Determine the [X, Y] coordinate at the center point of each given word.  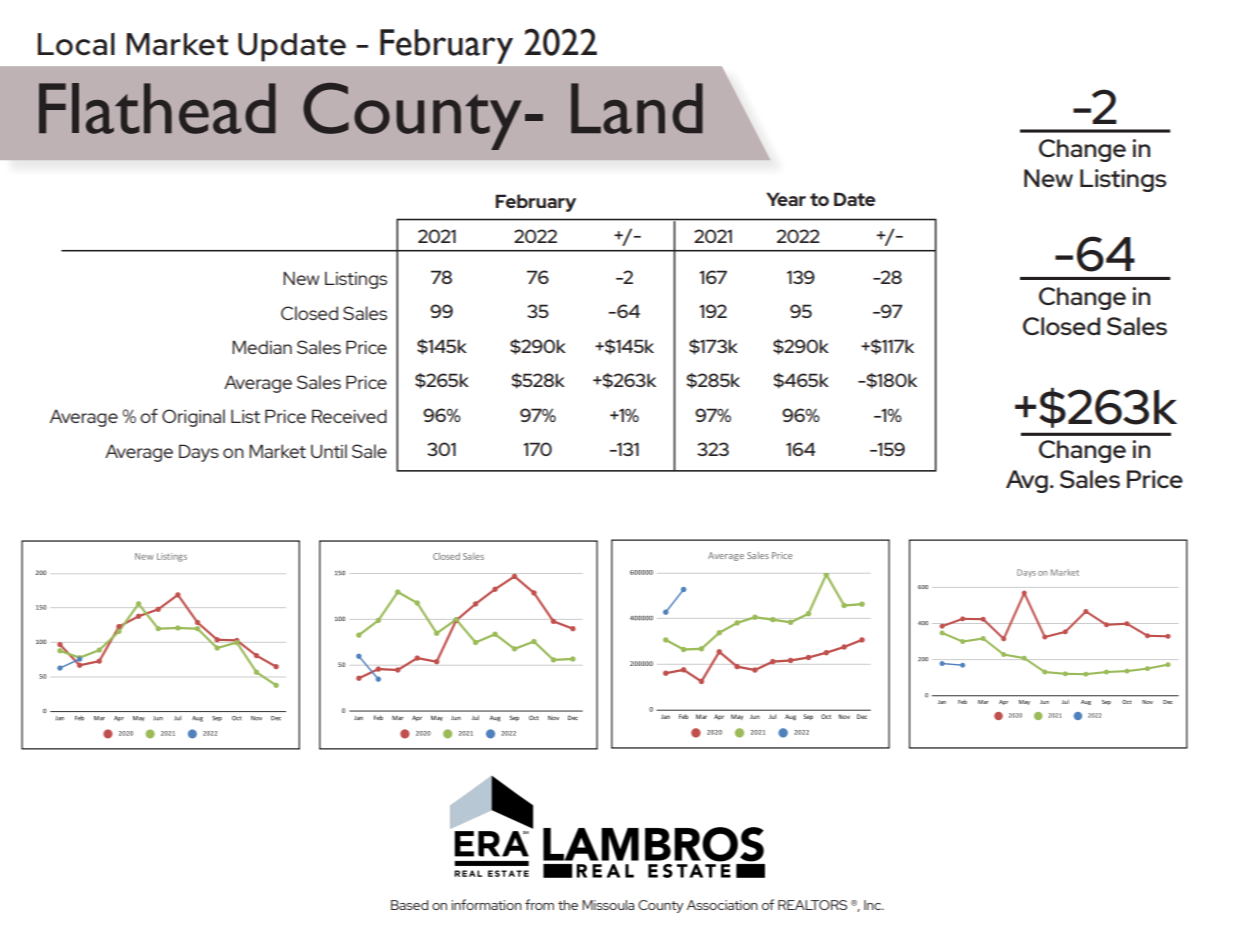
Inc [874, 905]
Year [786, 199]
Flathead [157, 108]
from [539, 904]
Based [409, 905]
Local [76, 44]
